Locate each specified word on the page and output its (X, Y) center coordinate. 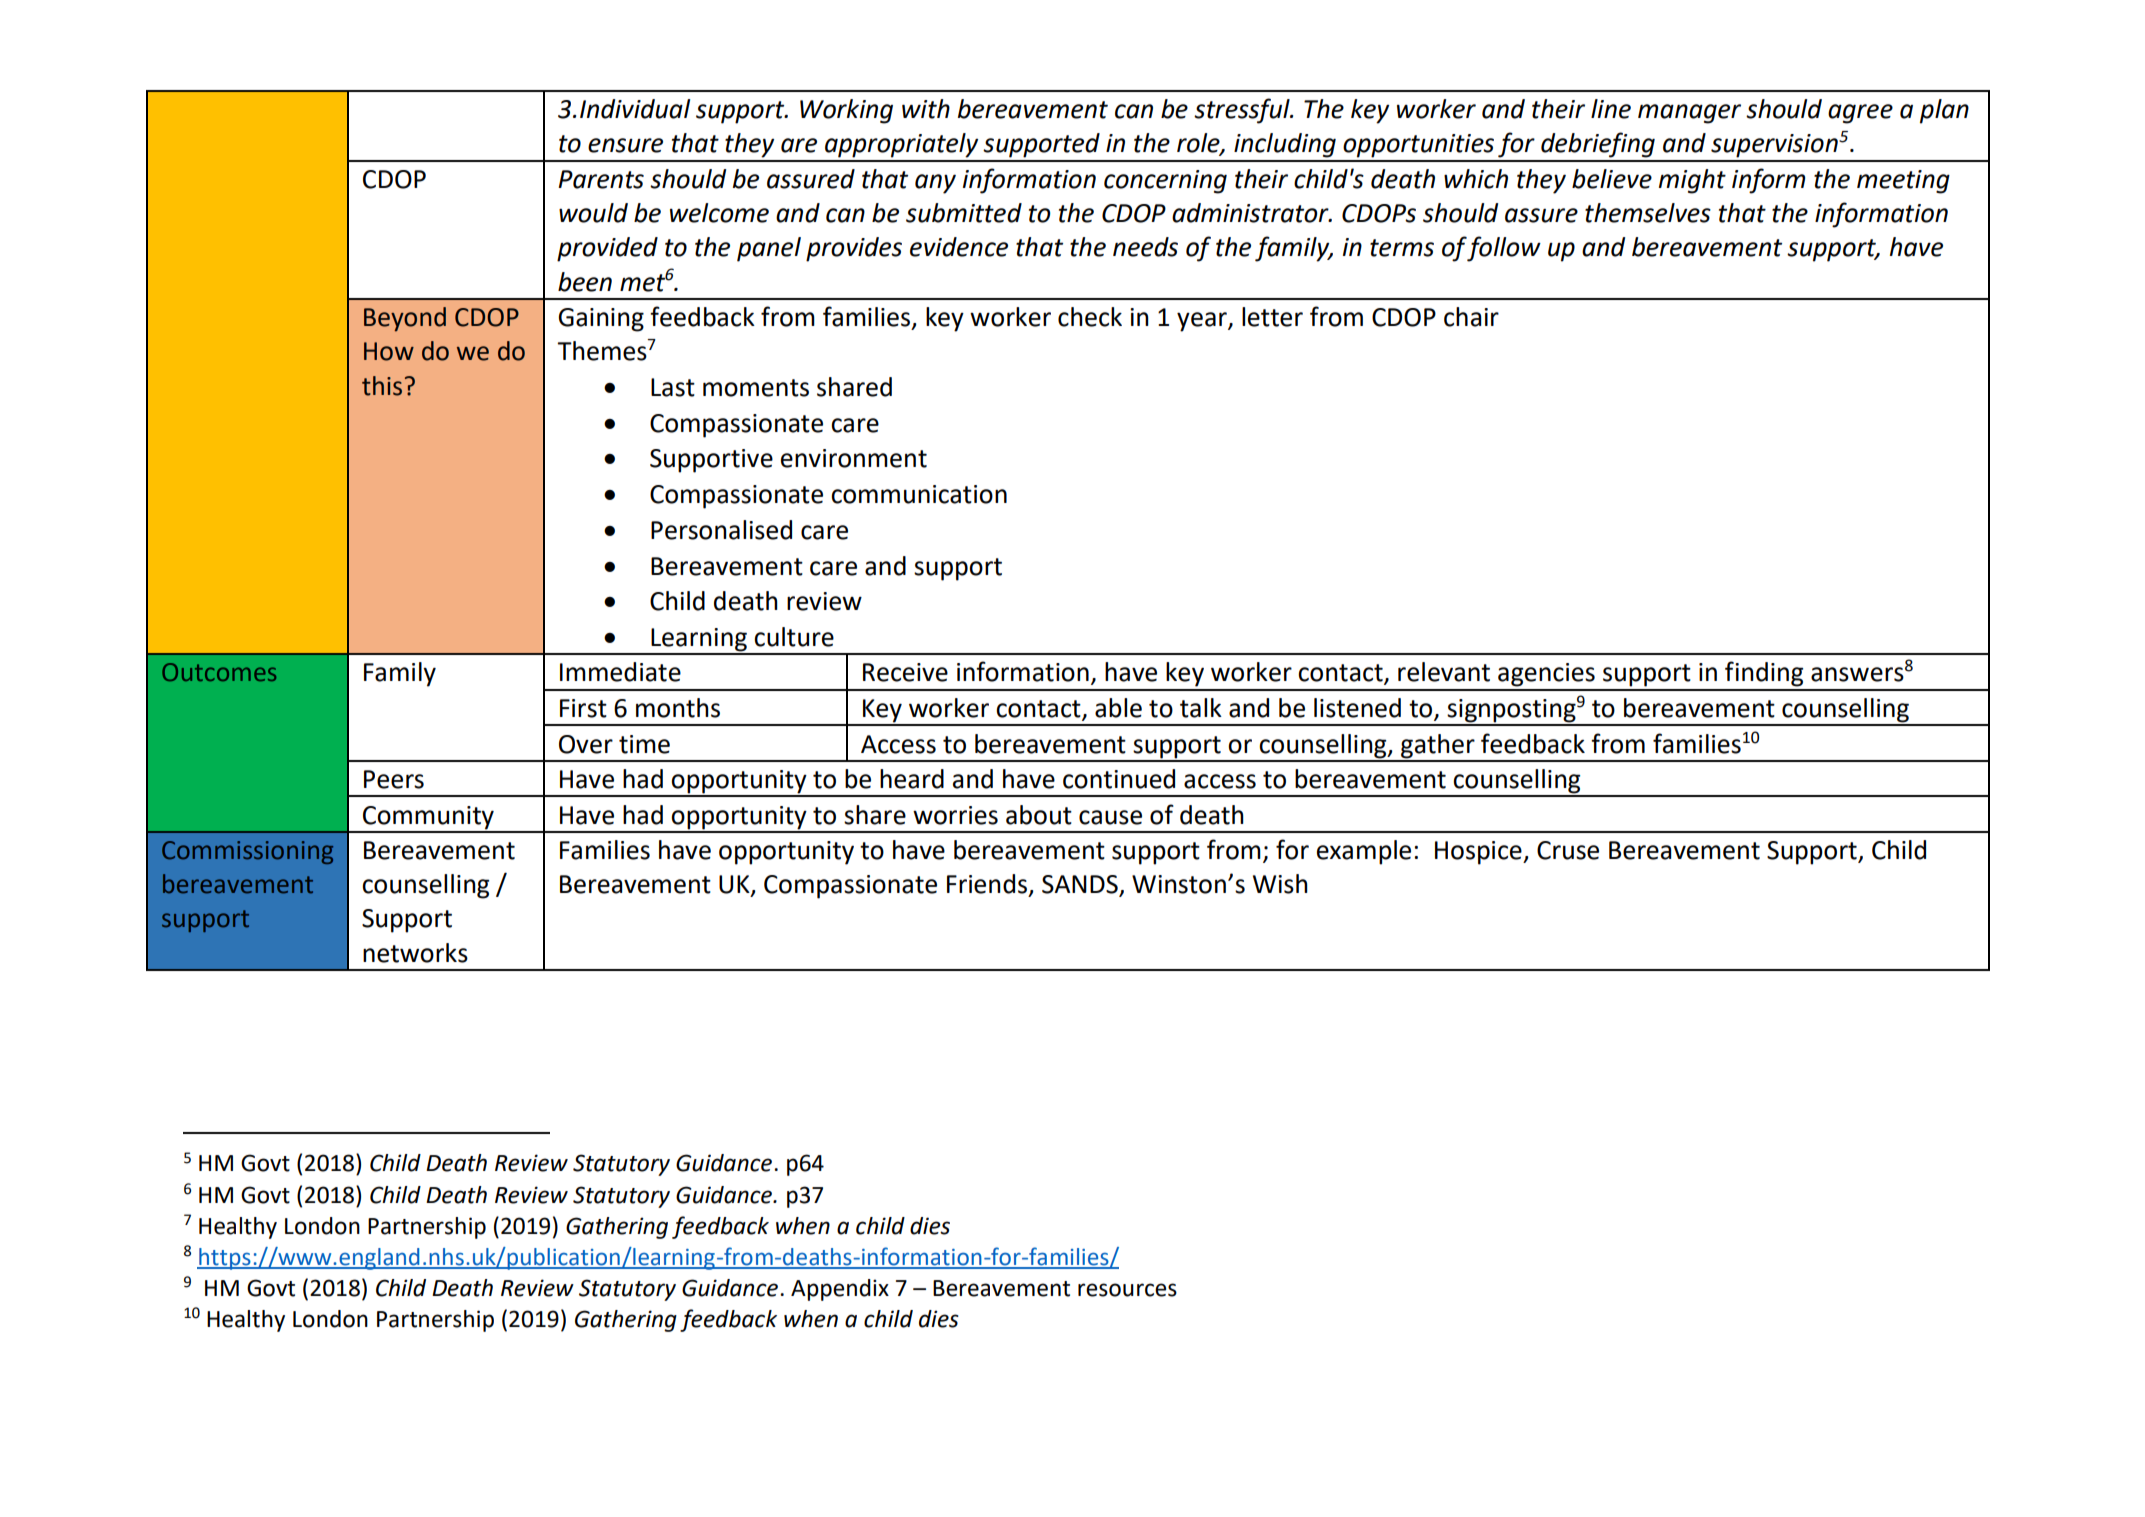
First (583, 708)
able (1118, 708)
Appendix (840, 1290)
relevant (1444, 672)
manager (1689, 114)
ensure (625, 145)
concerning (1165, 182)
